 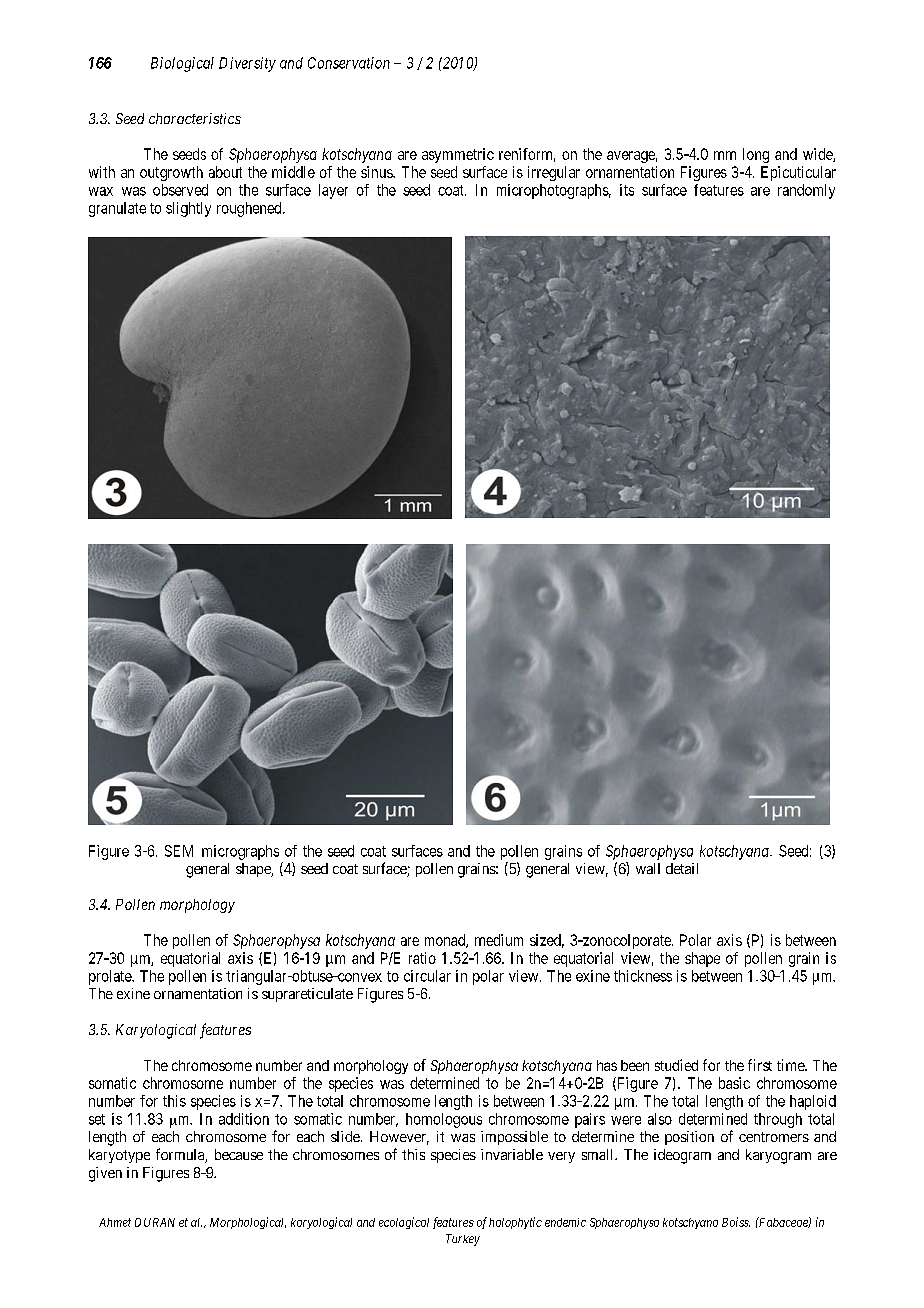 I want to click on randomly, so click(x=806, y=191).
